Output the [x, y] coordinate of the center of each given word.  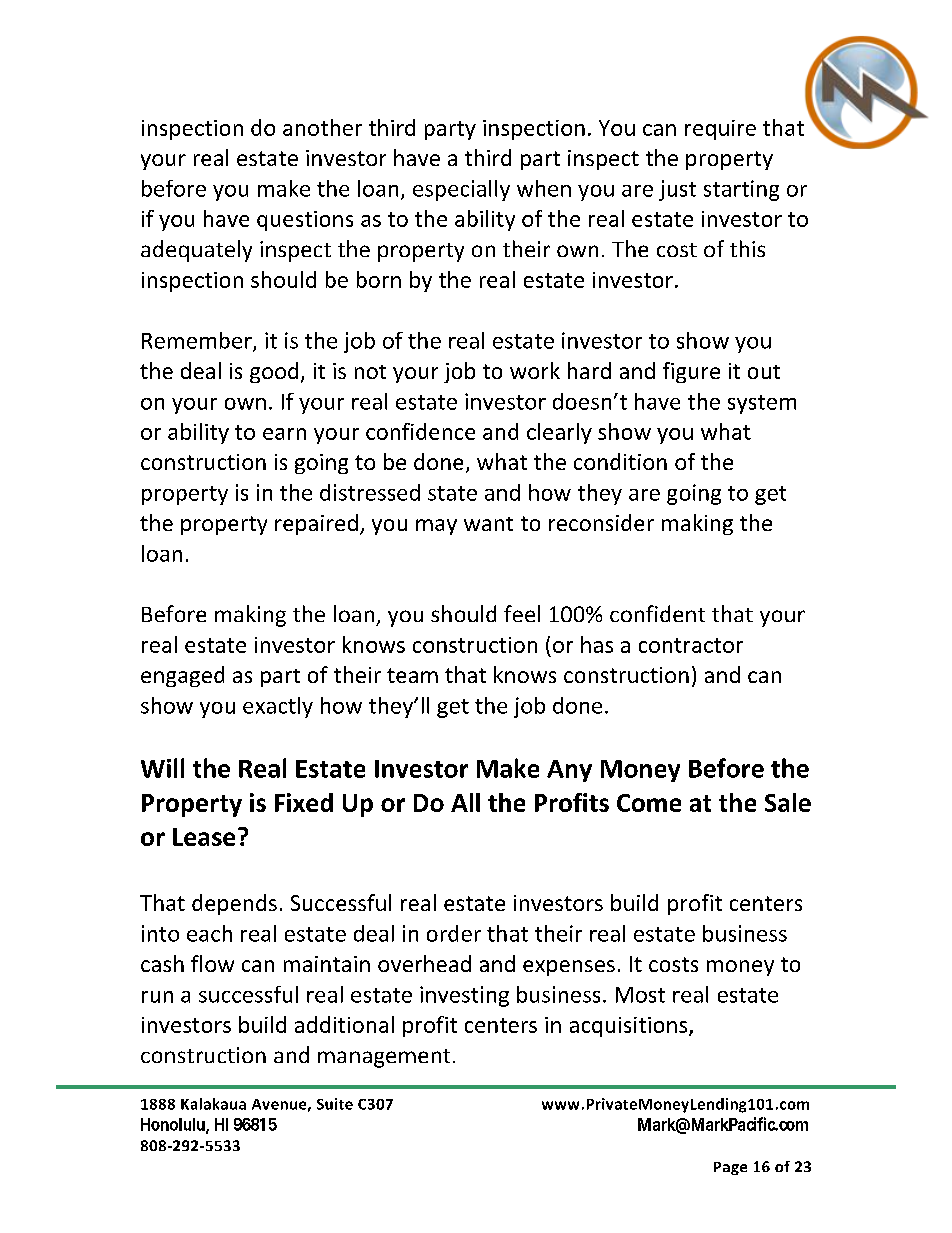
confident [657, 613]
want [488, 524]
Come [649, 803]
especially [461, 190]
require [720, 130]
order [454, 933]
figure [691, 372]
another [322, 127]
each [209, 933]
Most [640, 995]
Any [569, 771]
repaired [316, 524]
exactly [278, 707]
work [535, 370]
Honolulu [174, 1125]
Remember [198, 341]
